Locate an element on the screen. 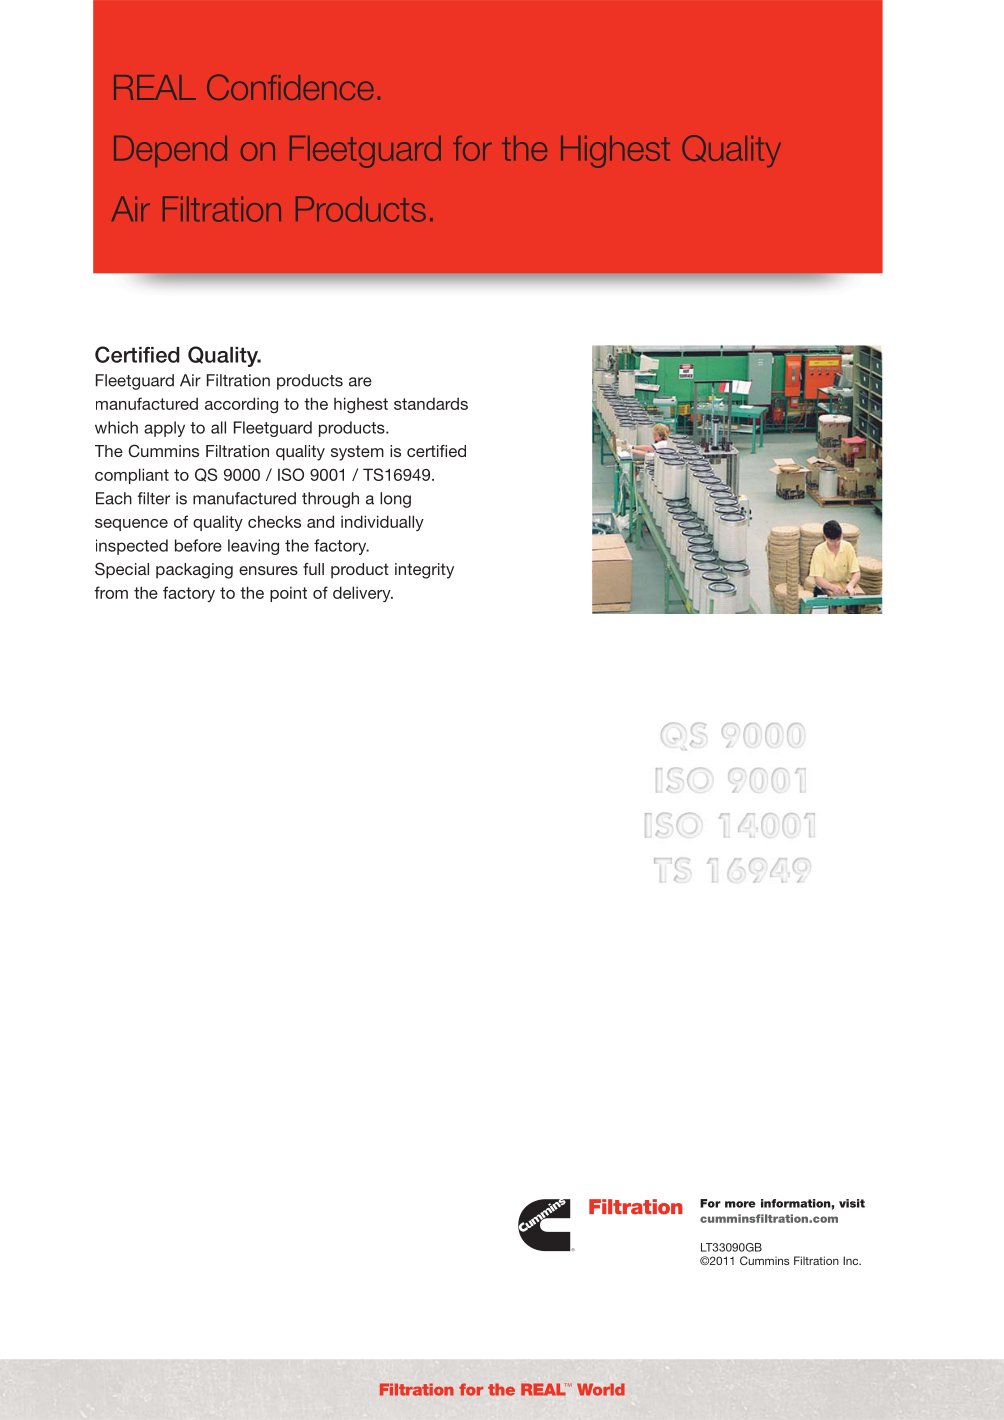  Confidence is located at coordinates (290, 87).
